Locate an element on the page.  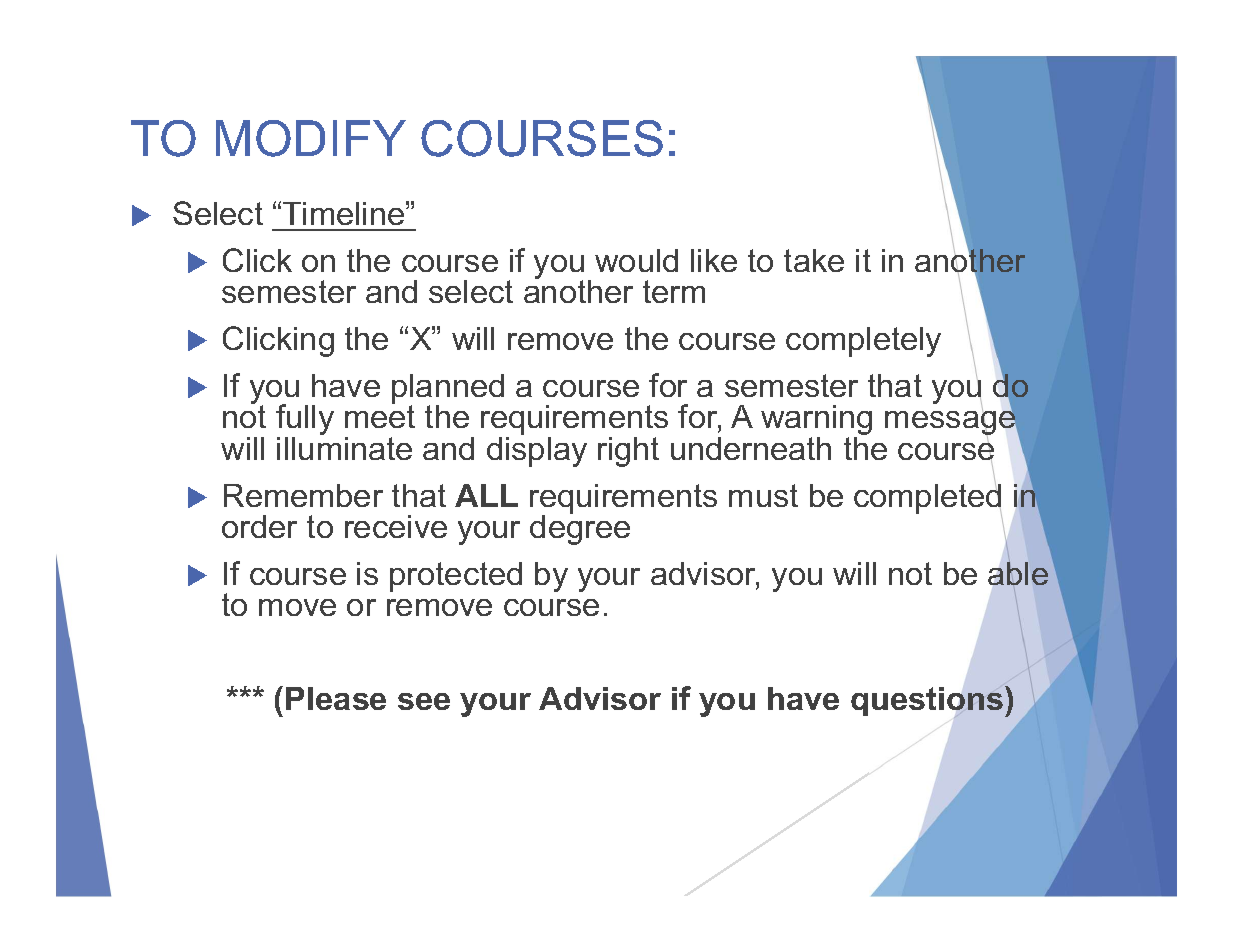
Please is located at coordinates (336, 698).
